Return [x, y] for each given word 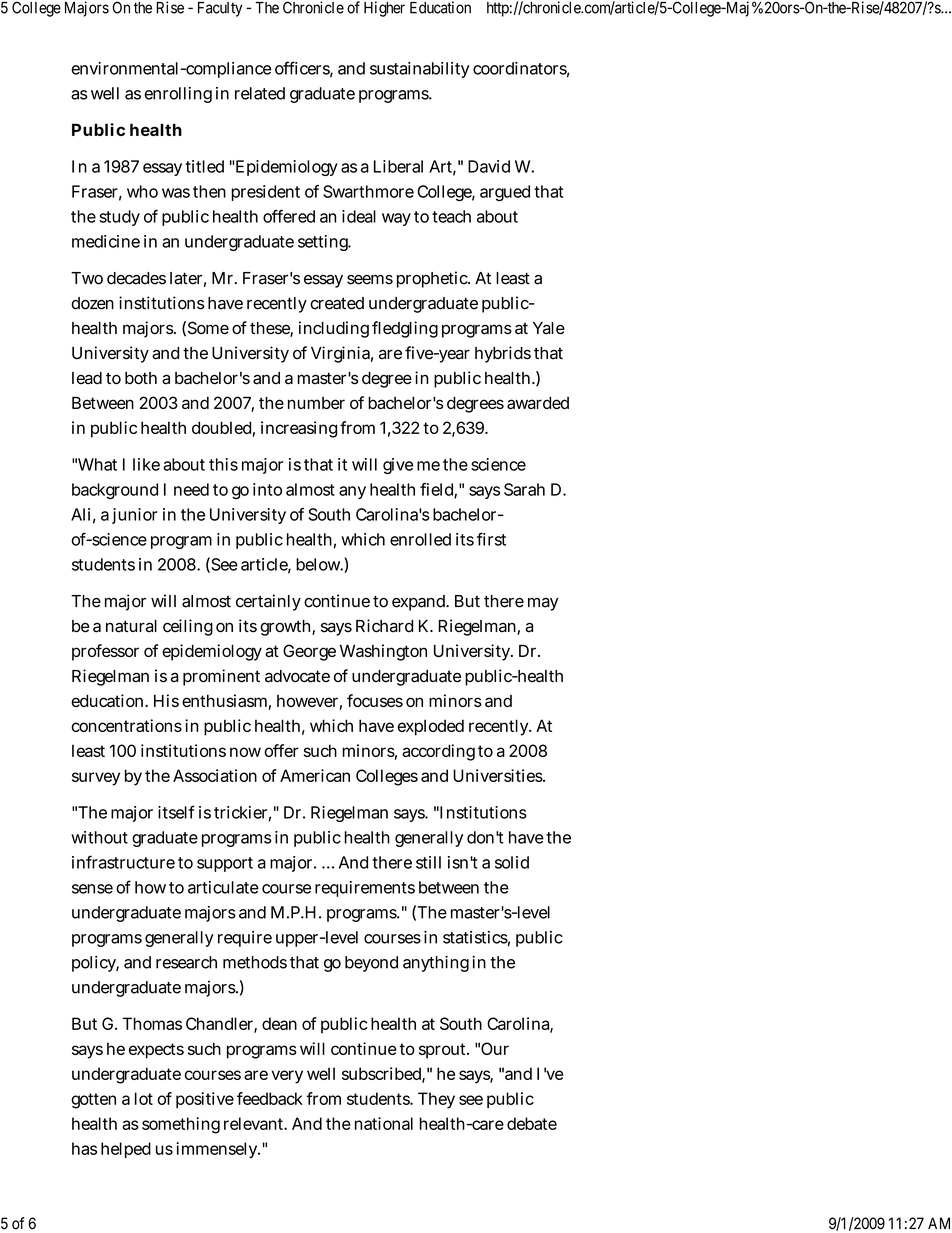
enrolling [178, 95]
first [491, 539]
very [287, 1077]
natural [131, 626]
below [320, 565]
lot [144, 1098]
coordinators [521, 69]
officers [304, 69]
